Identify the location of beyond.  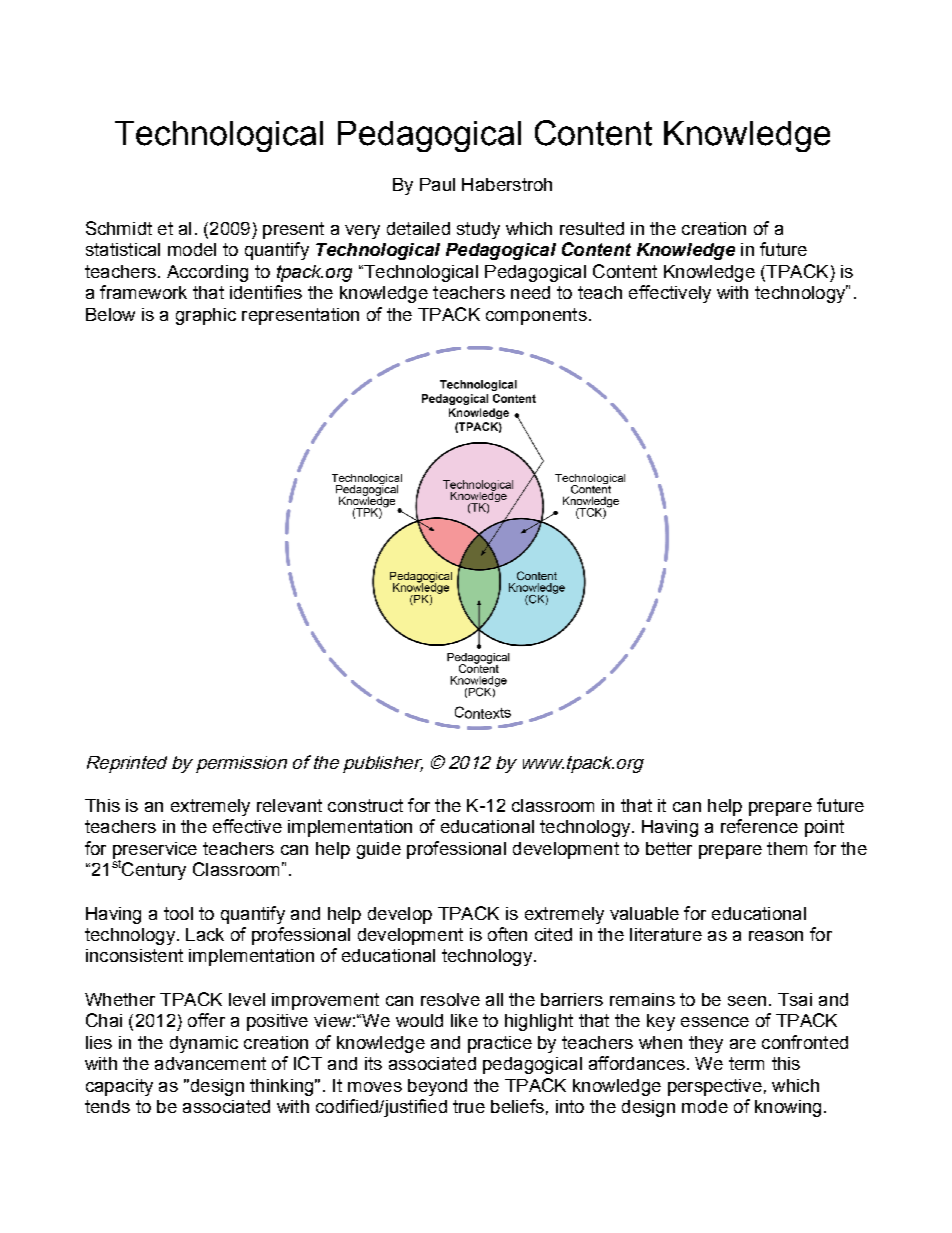
(437, 1087).
